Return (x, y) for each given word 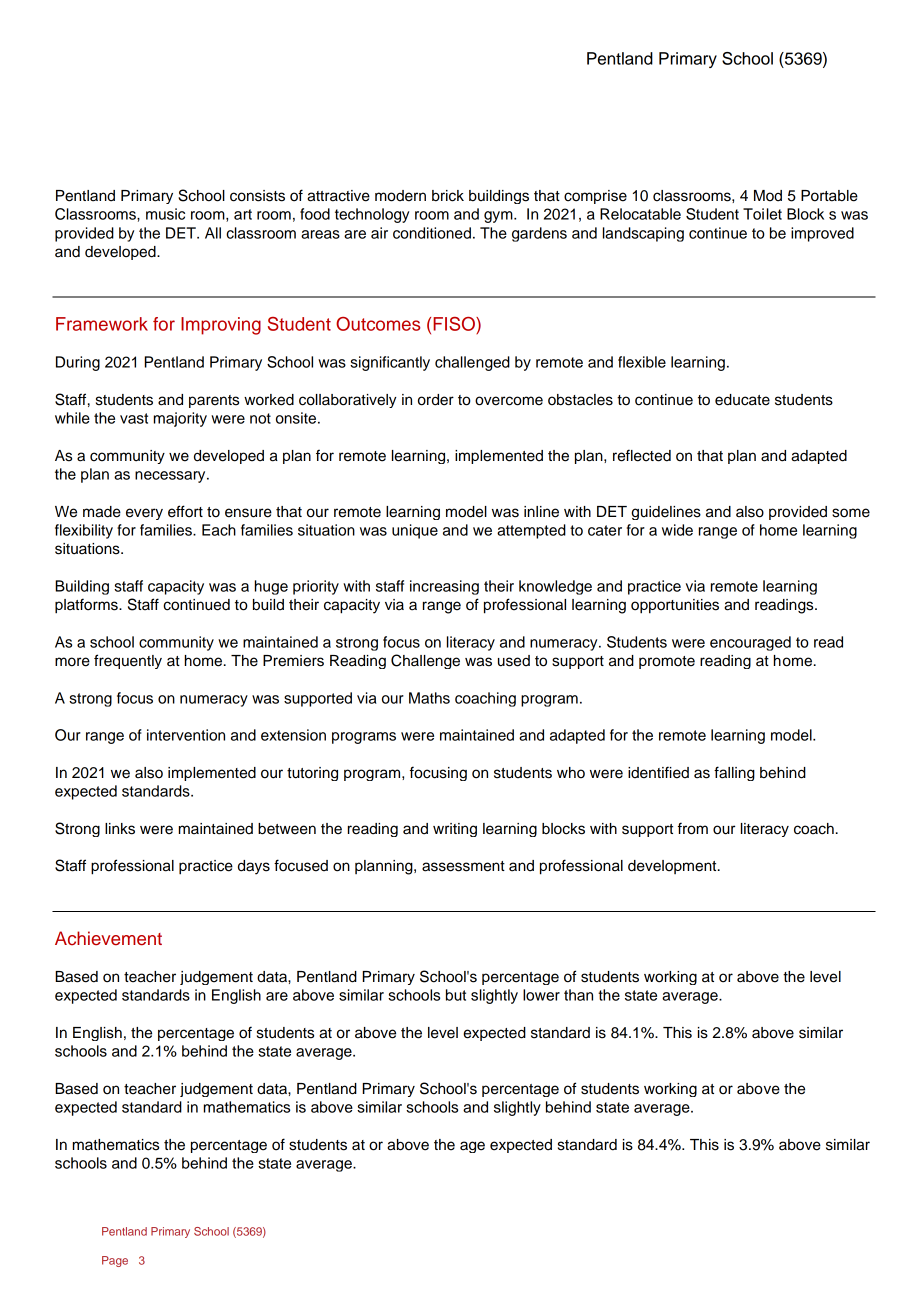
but (456, 995)
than (578, 995)
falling (734, 773)
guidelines (666, 513)
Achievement (108, 938)
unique (415, 531)
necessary (171, 477)
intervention (186, 735)
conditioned (432, 233)
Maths (429, 698)
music (165, 214)
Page (115, 1261)
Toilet (762, 214)
